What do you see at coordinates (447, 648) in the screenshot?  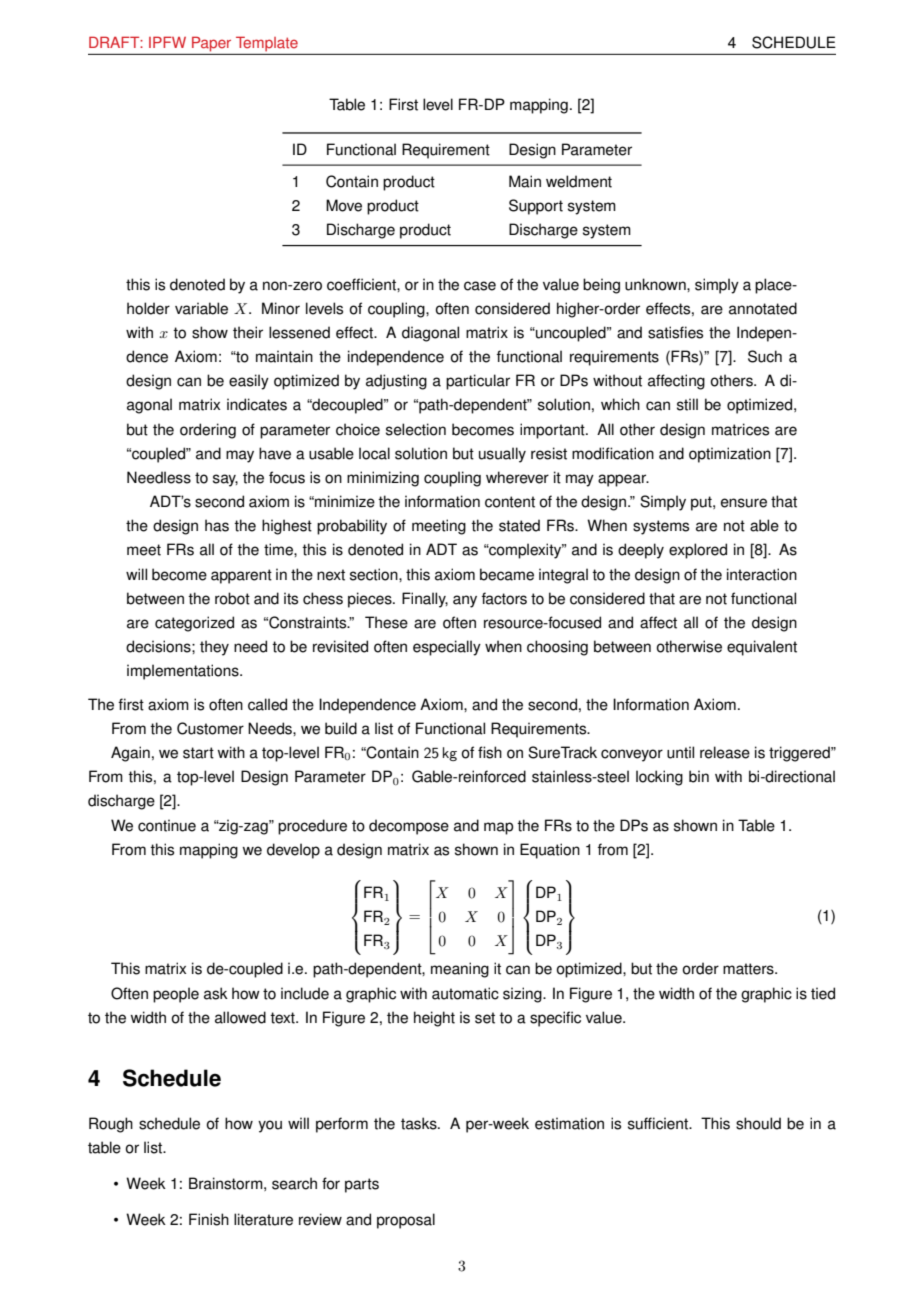 I see `especially` at bounding box center [447, 648].
